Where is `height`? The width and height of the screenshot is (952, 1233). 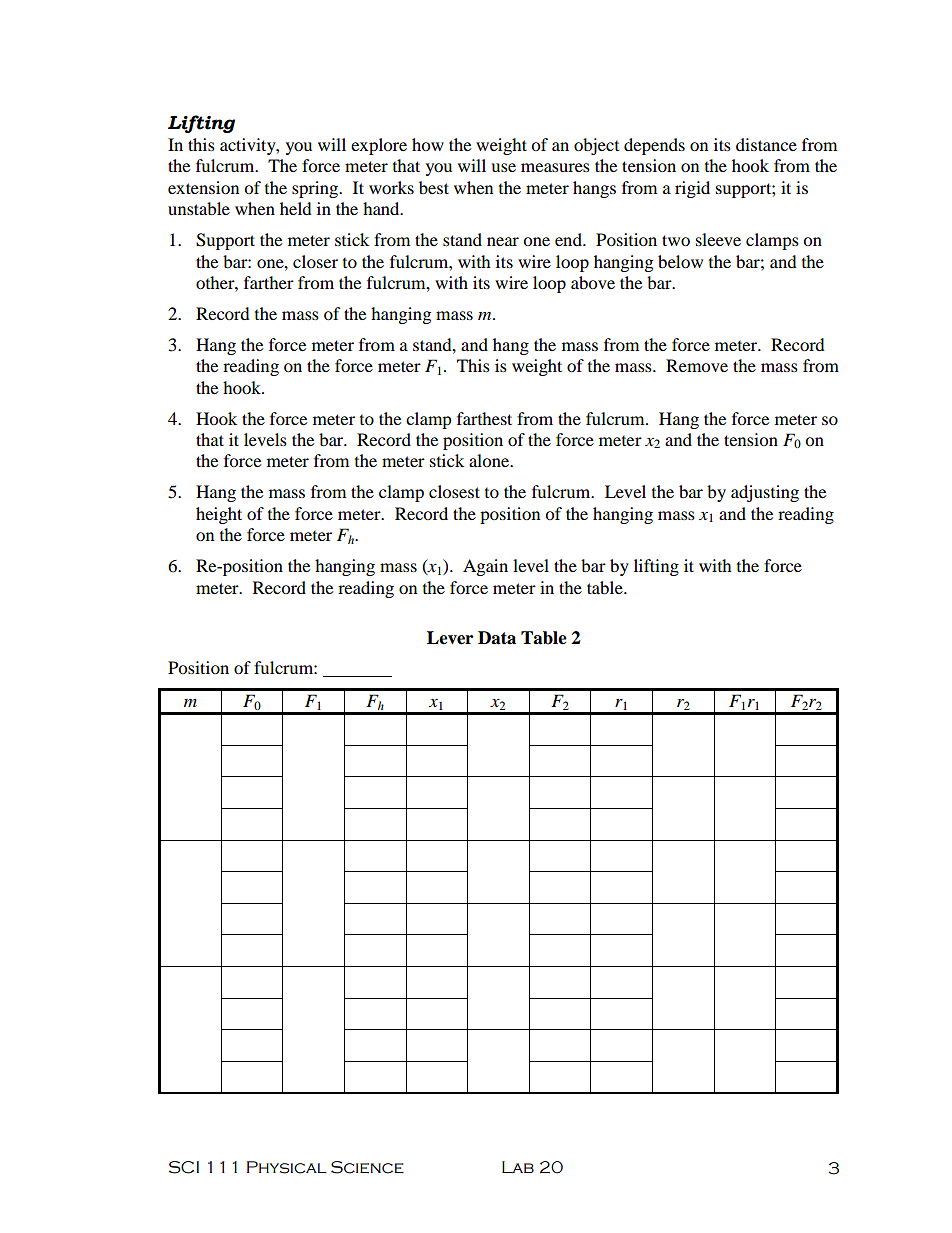 height is located at coordinates (219, 515).
